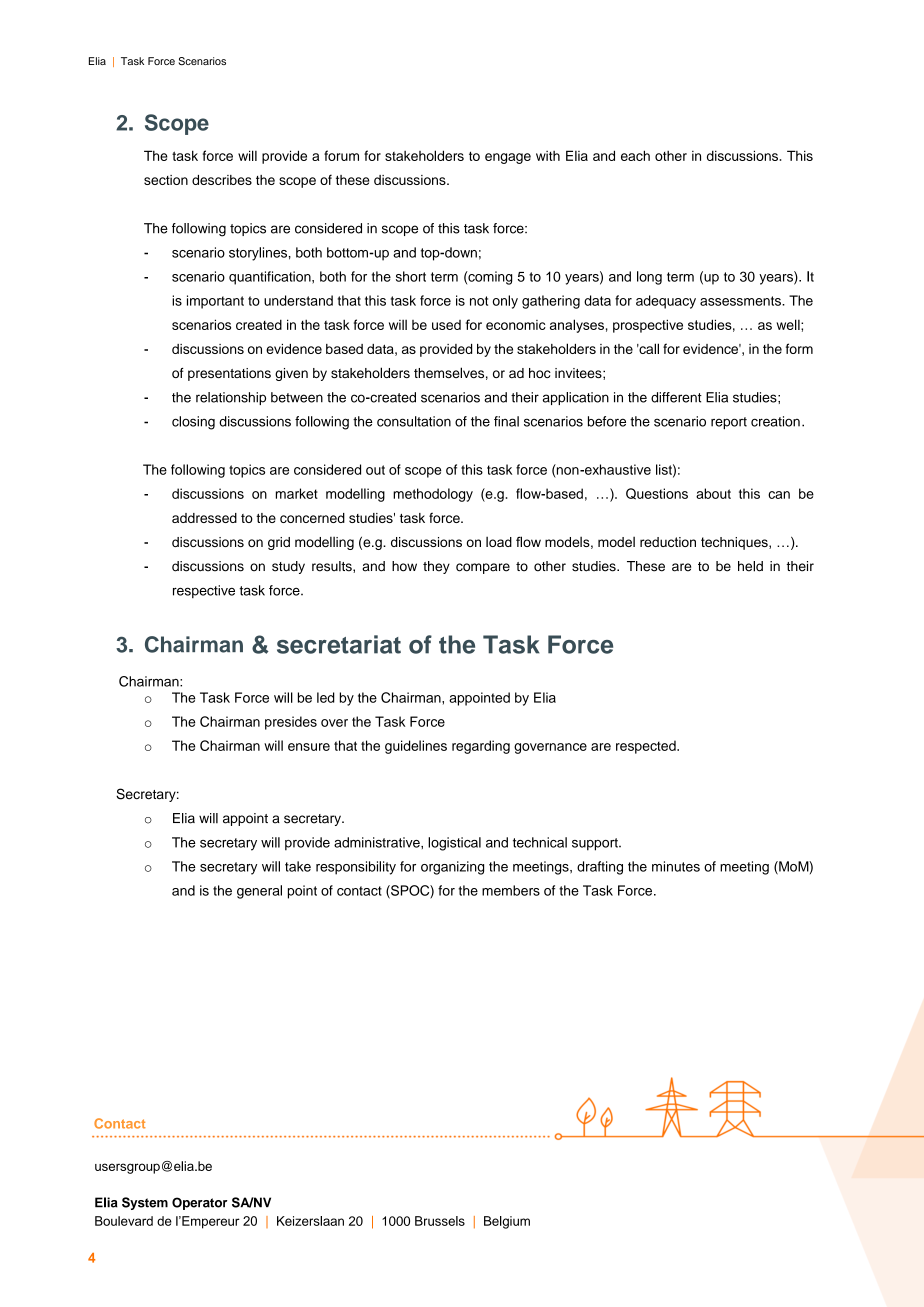  What do you see at coordinates (200, 1203) in the image?
I see `Operator` at bounding box center [200, 1203].
